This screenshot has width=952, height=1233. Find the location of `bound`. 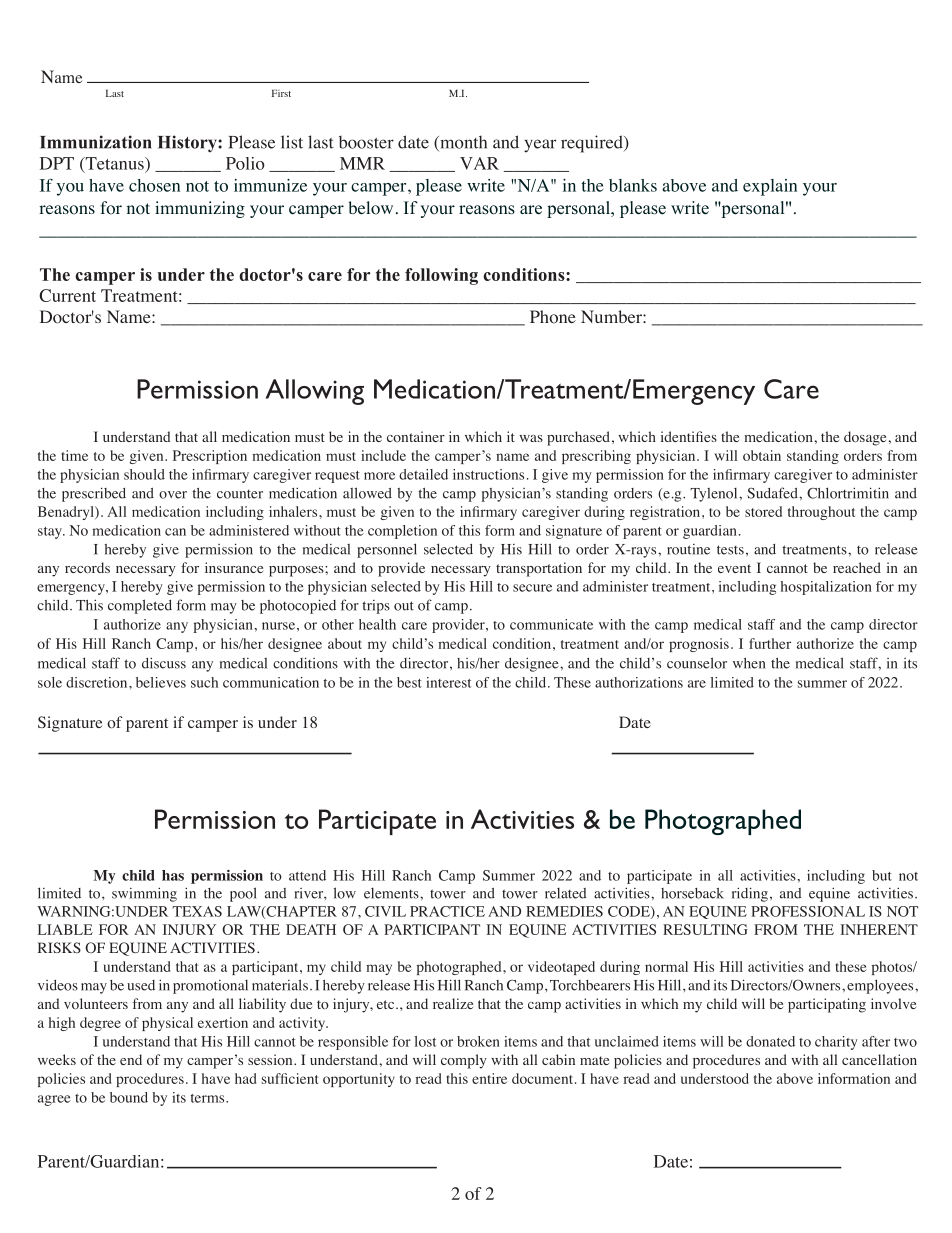

bound is located at coordinates (129, 1097).
